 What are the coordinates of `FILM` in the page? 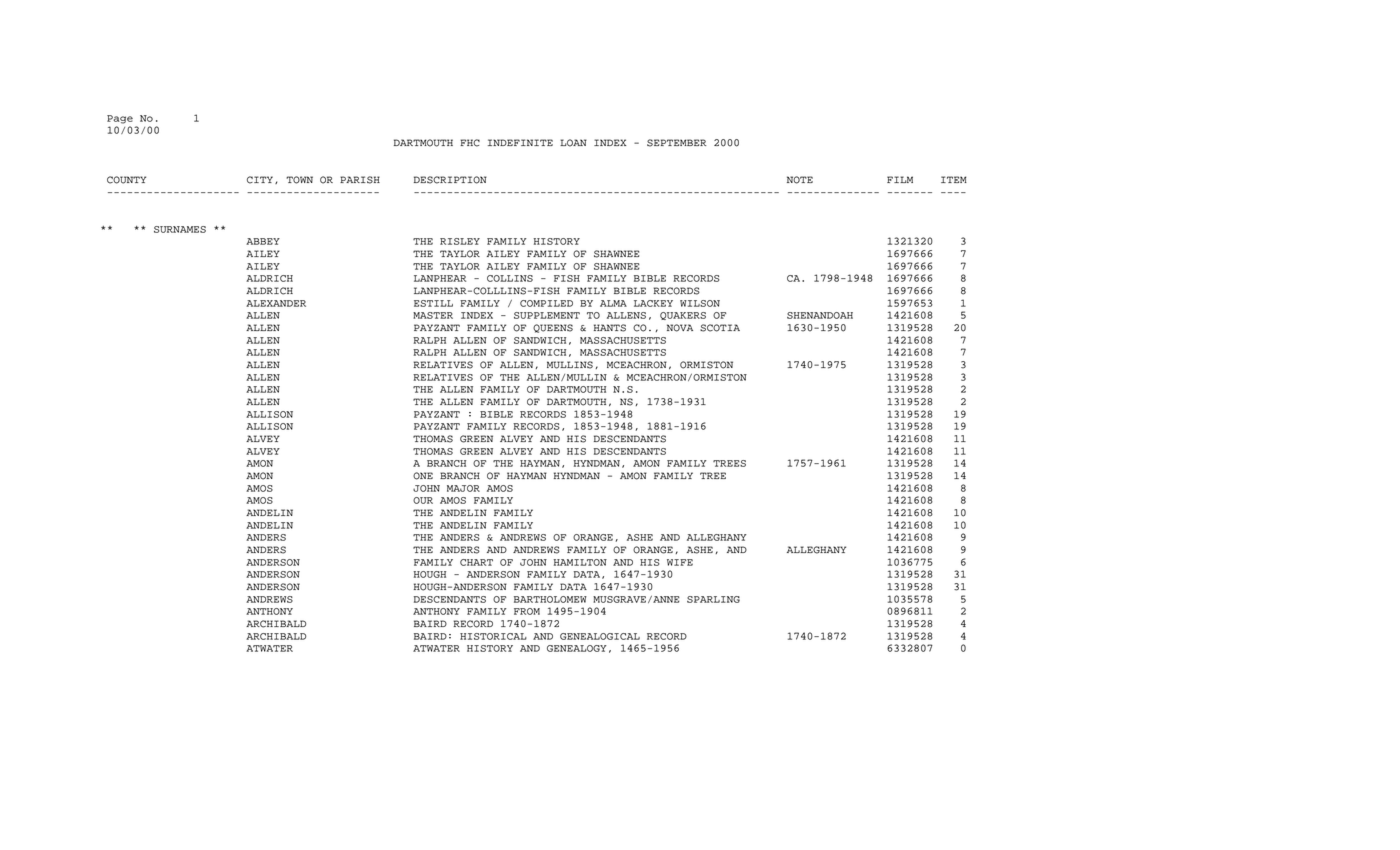 It's located at (900, 179).
